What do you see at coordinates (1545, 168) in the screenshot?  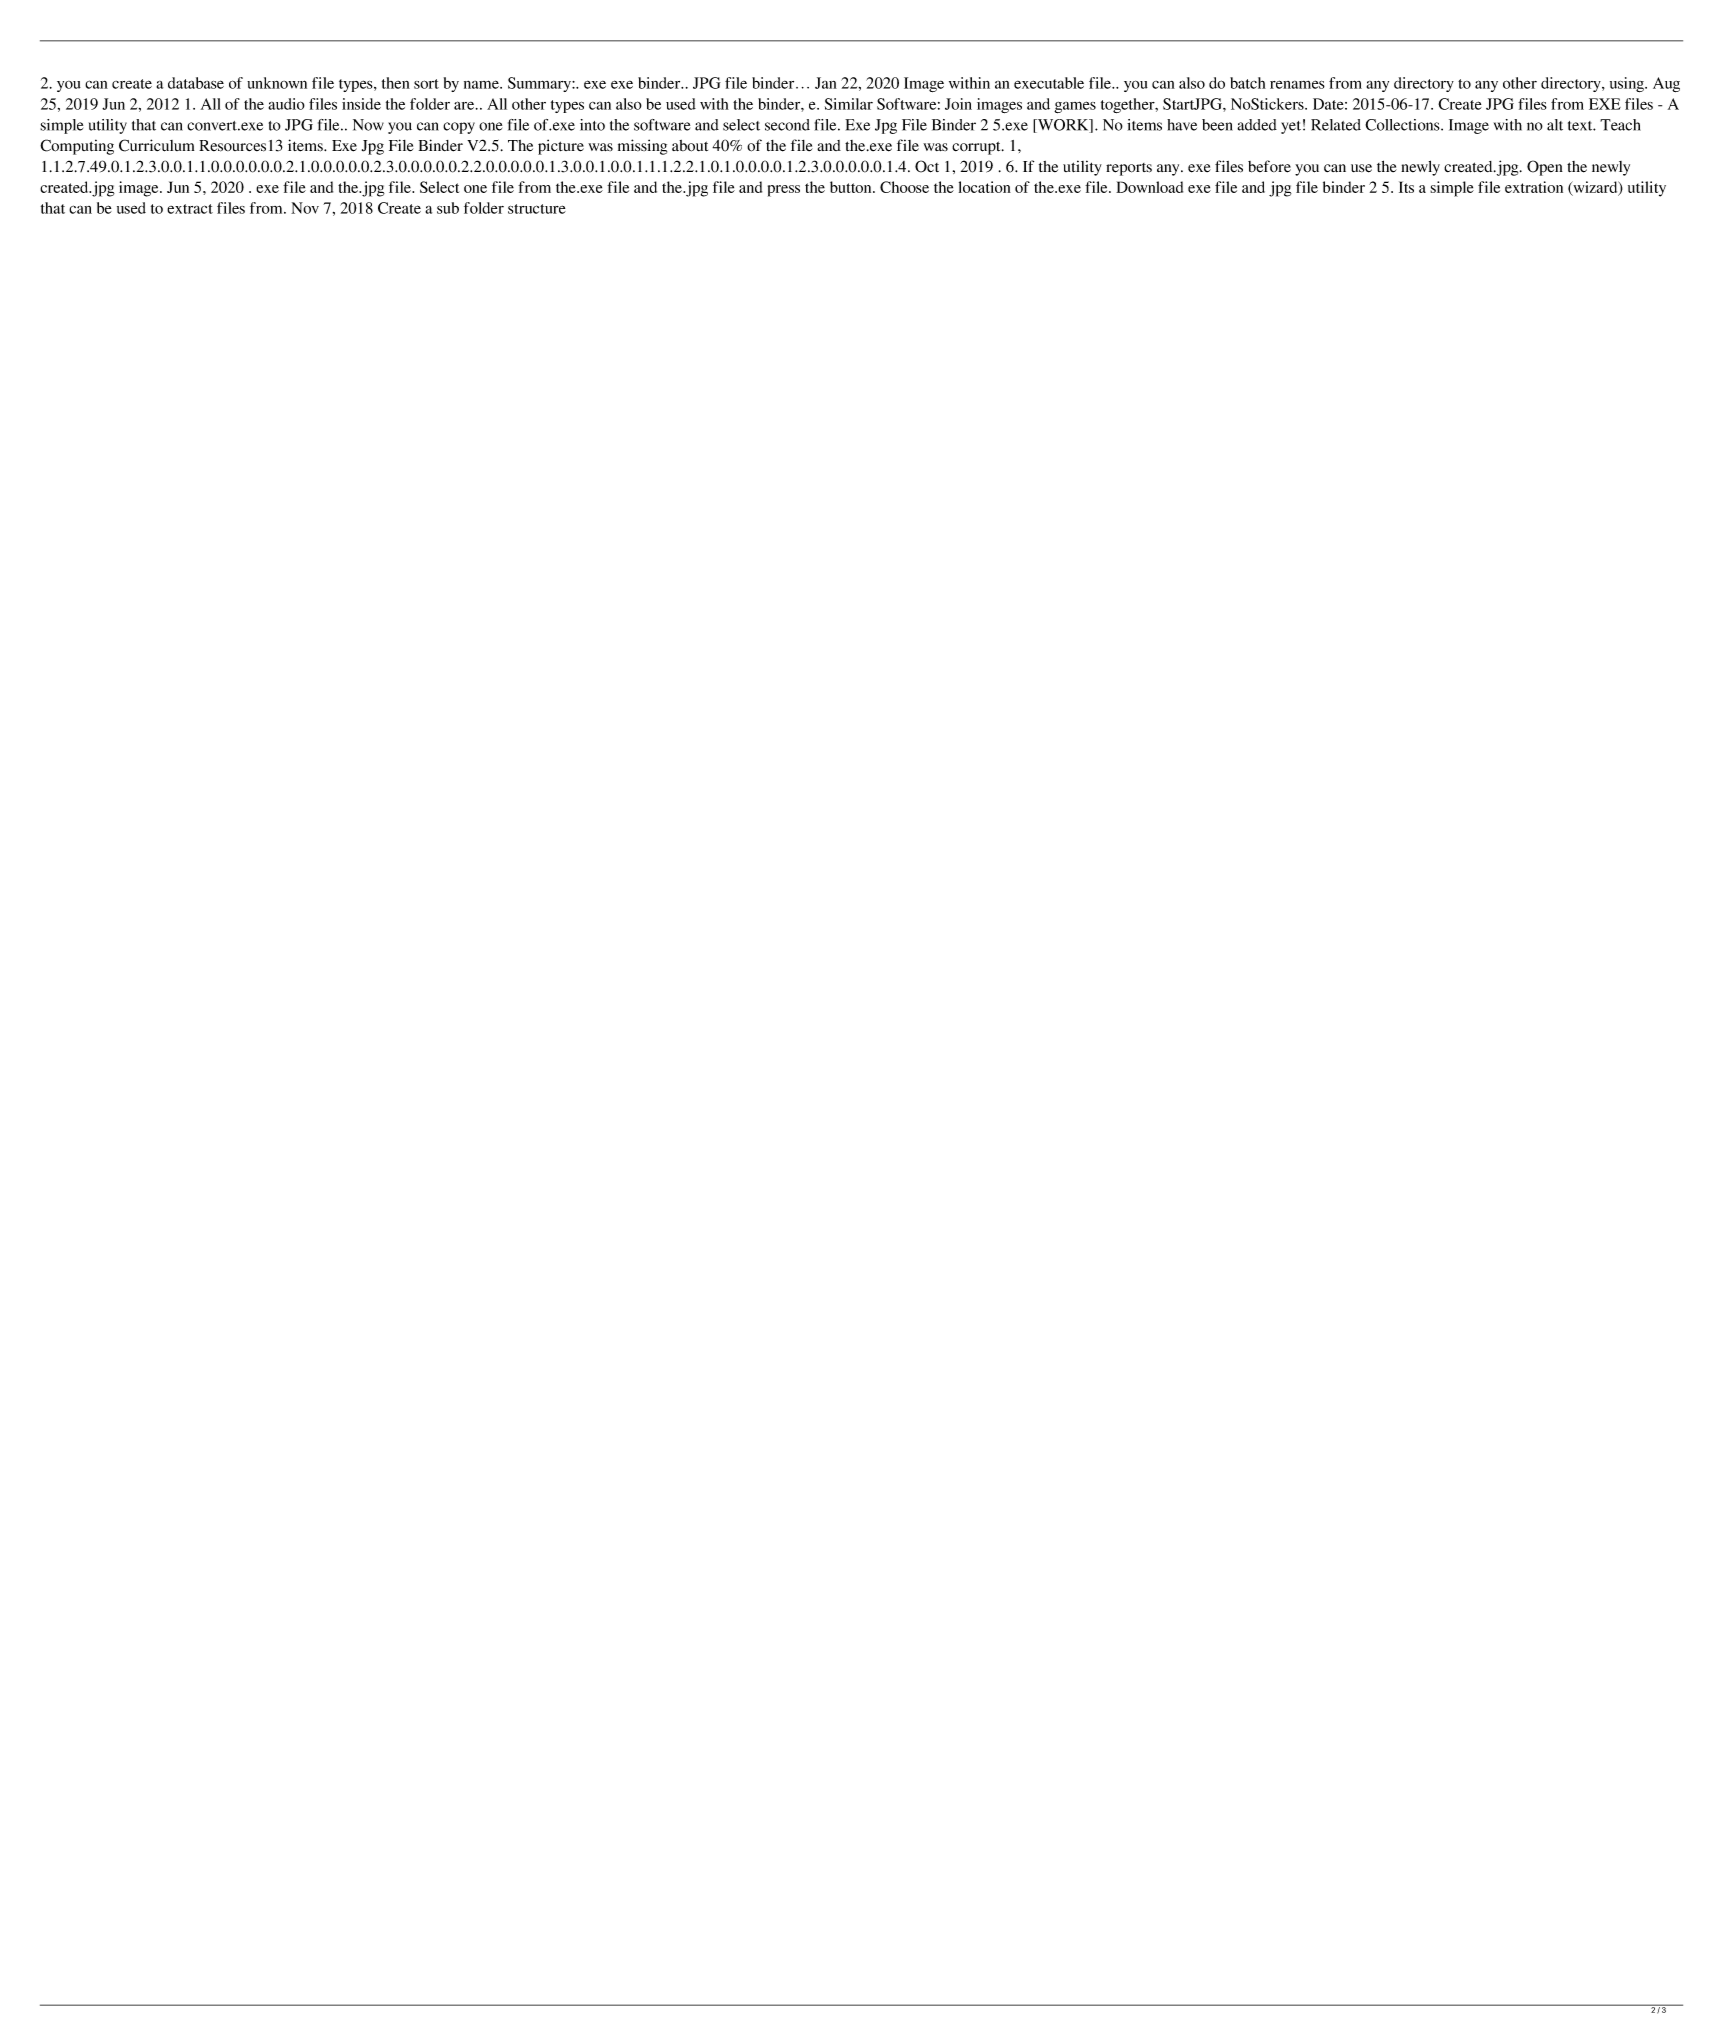 I see `Open` at bounding box center [1545, 168].
